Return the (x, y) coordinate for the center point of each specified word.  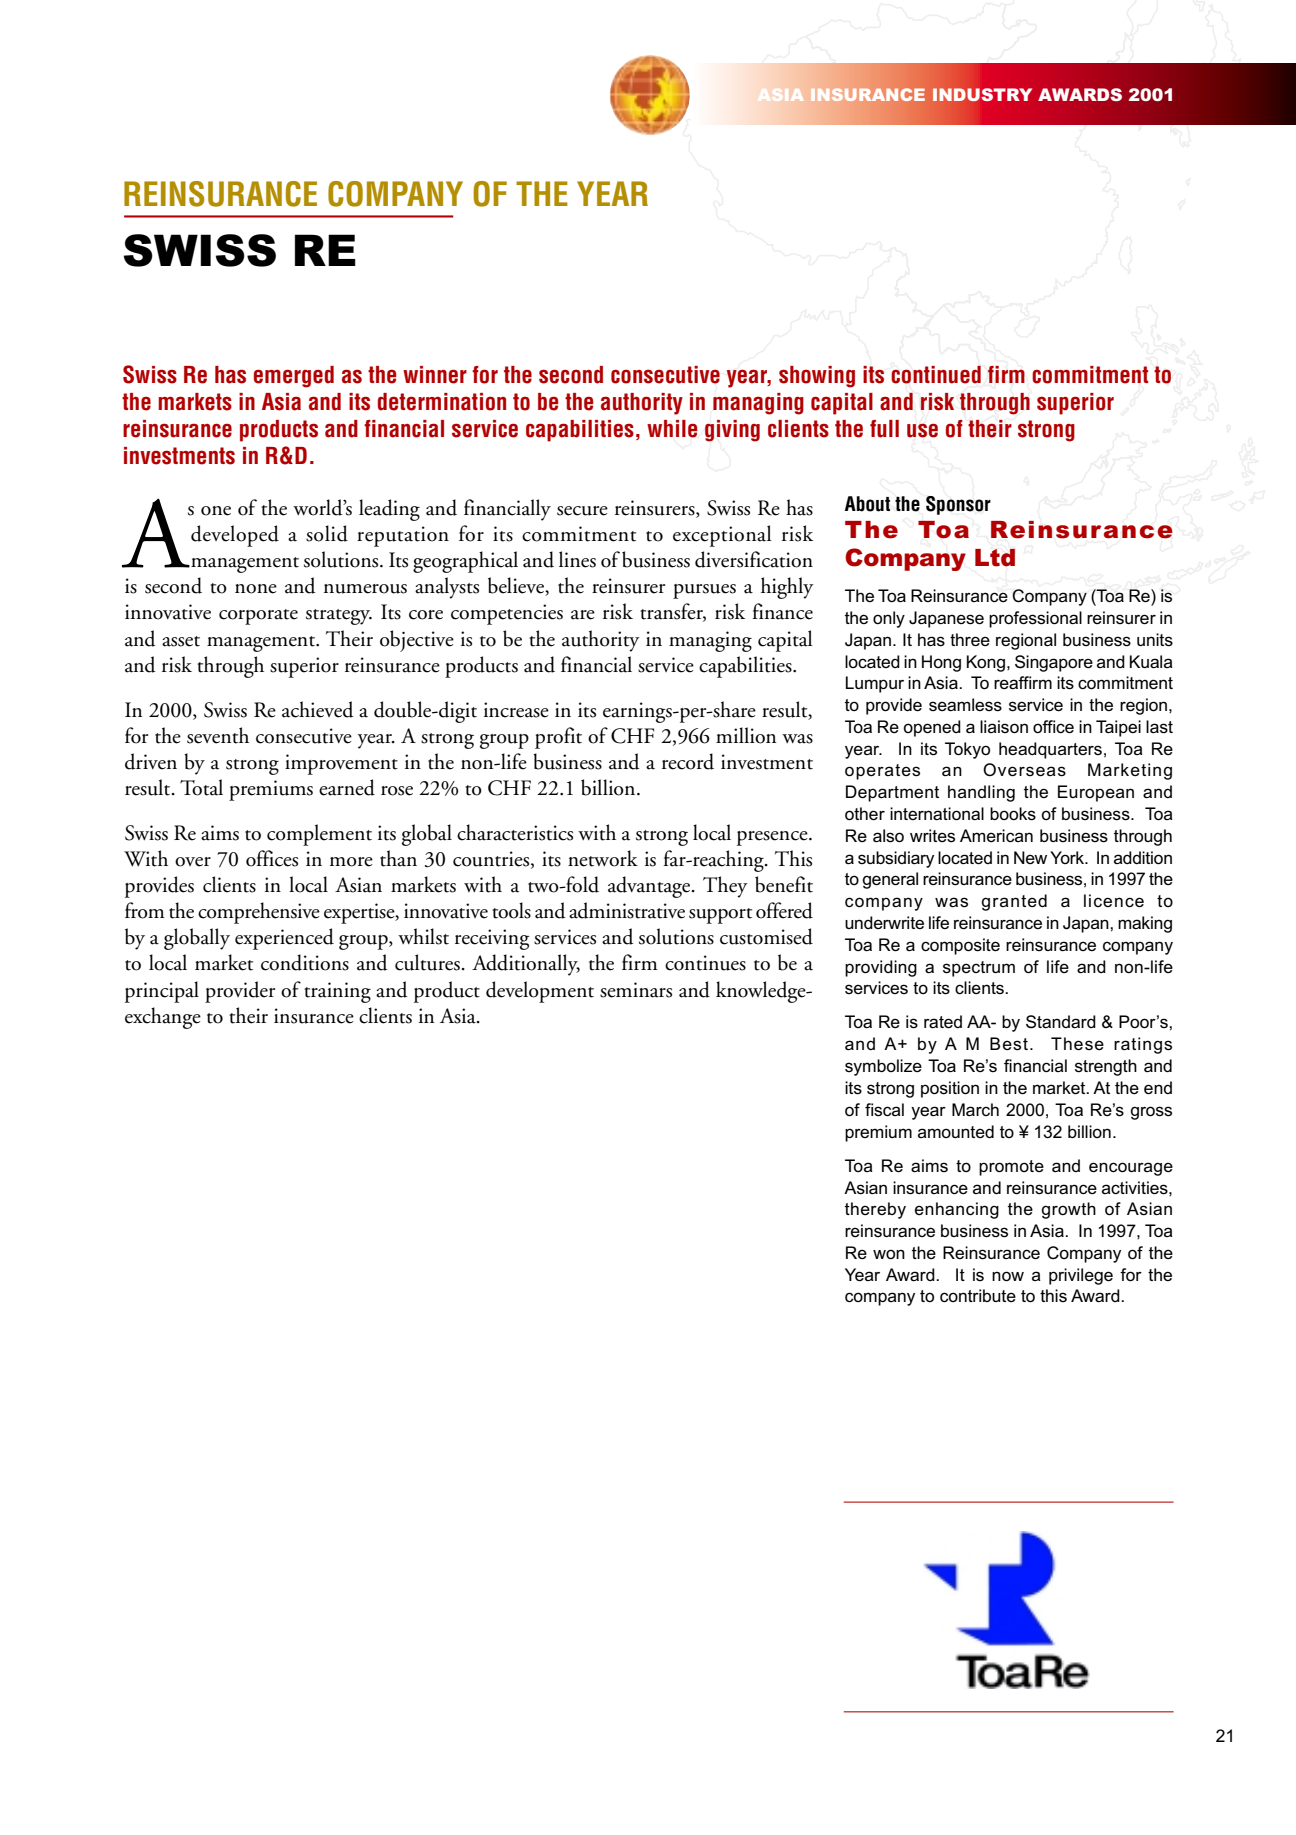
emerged (294, 377)
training (337, 992)
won (889, 1254)
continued (936, 375)
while (672, 429)
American (996, 835)
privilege (1081, 1276)
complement (319, 835)
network (603, 858)
